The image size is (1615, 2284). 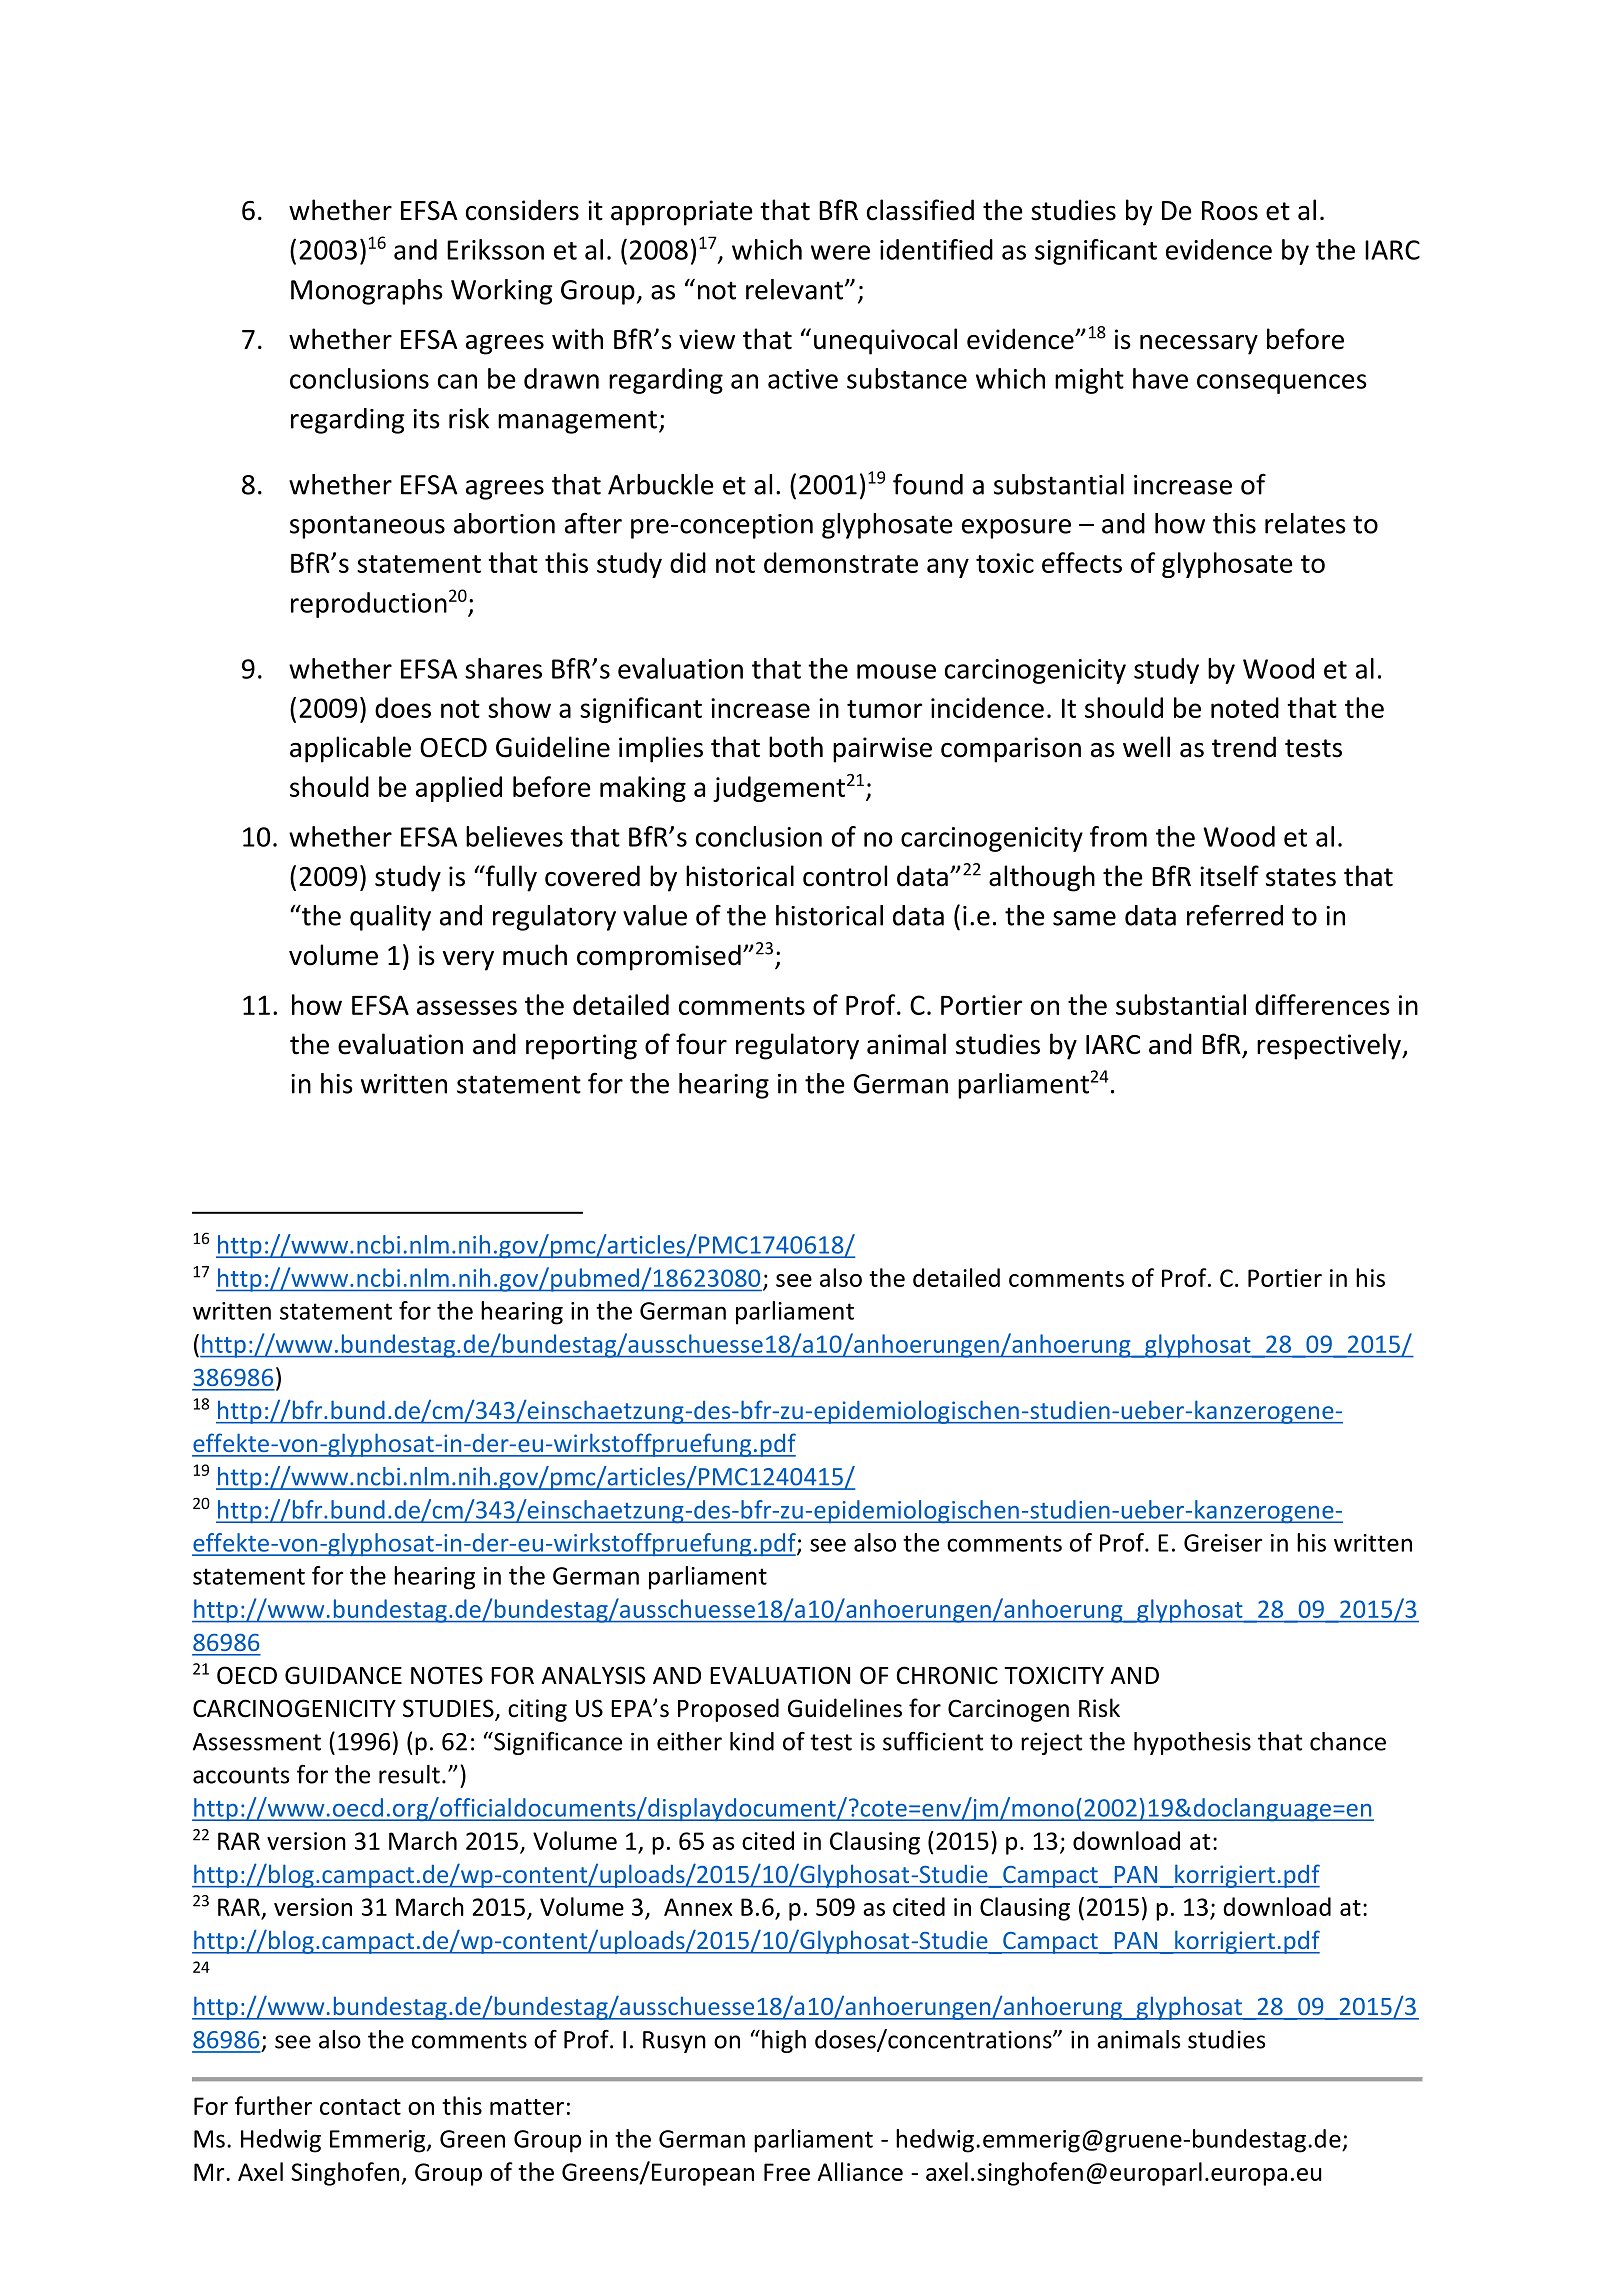 What do you see at coordinates (360, 2107) in the screenshot?
I see `contact` at bounding box center [360, 2107].
